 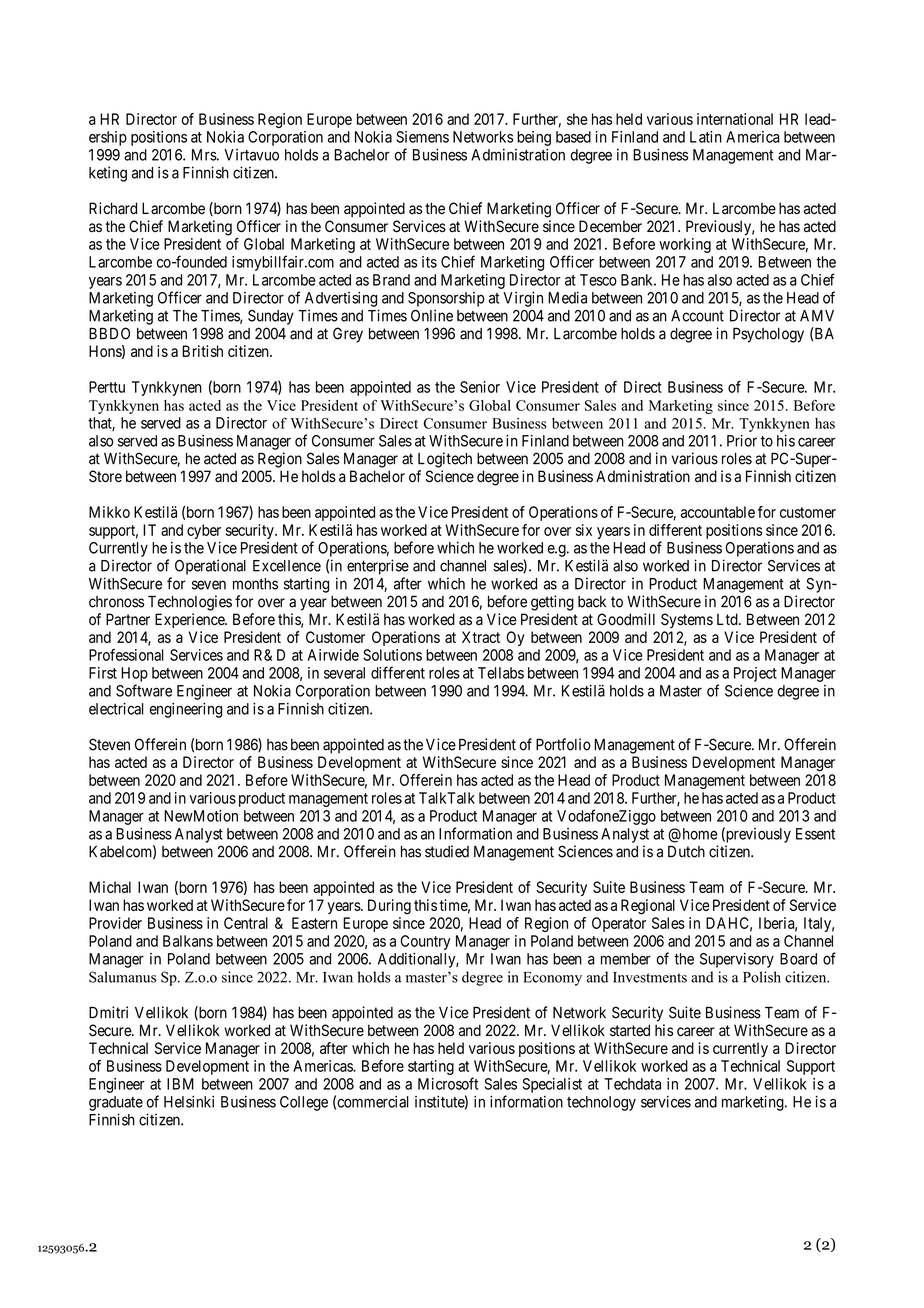 What do you see at coordinates (180, 1084) in the screenshot?
I see `IBM` at bounding box center [180, 1084].
